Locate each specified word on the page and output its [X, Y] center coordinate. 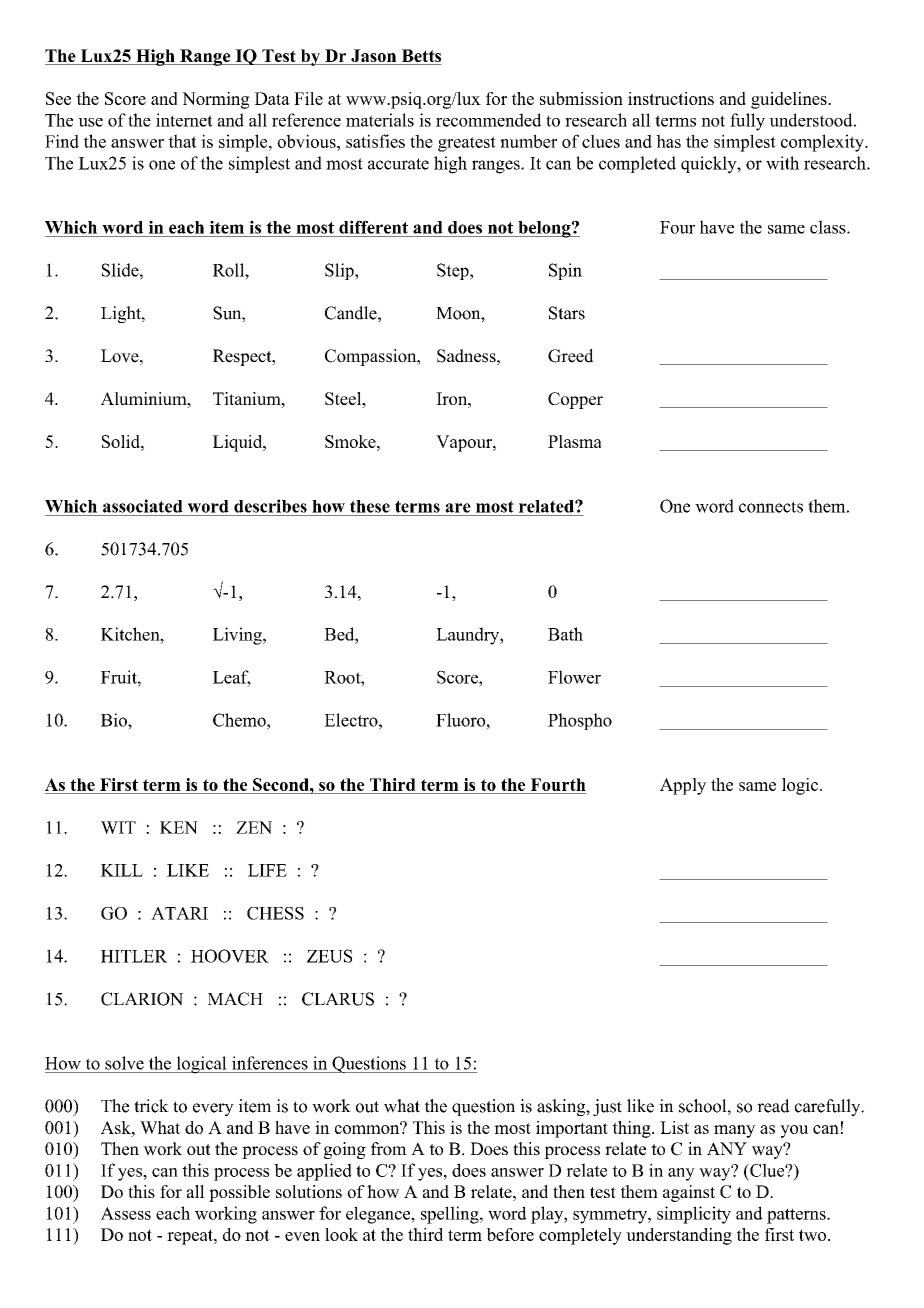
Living [238, 636]
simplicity [694, 1215]
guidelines [790, 100]
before [510, 1234]
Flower [574, 677]
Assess [126, 1213]
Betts [420, 57]
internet [184, 120]
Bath [565, 634]
